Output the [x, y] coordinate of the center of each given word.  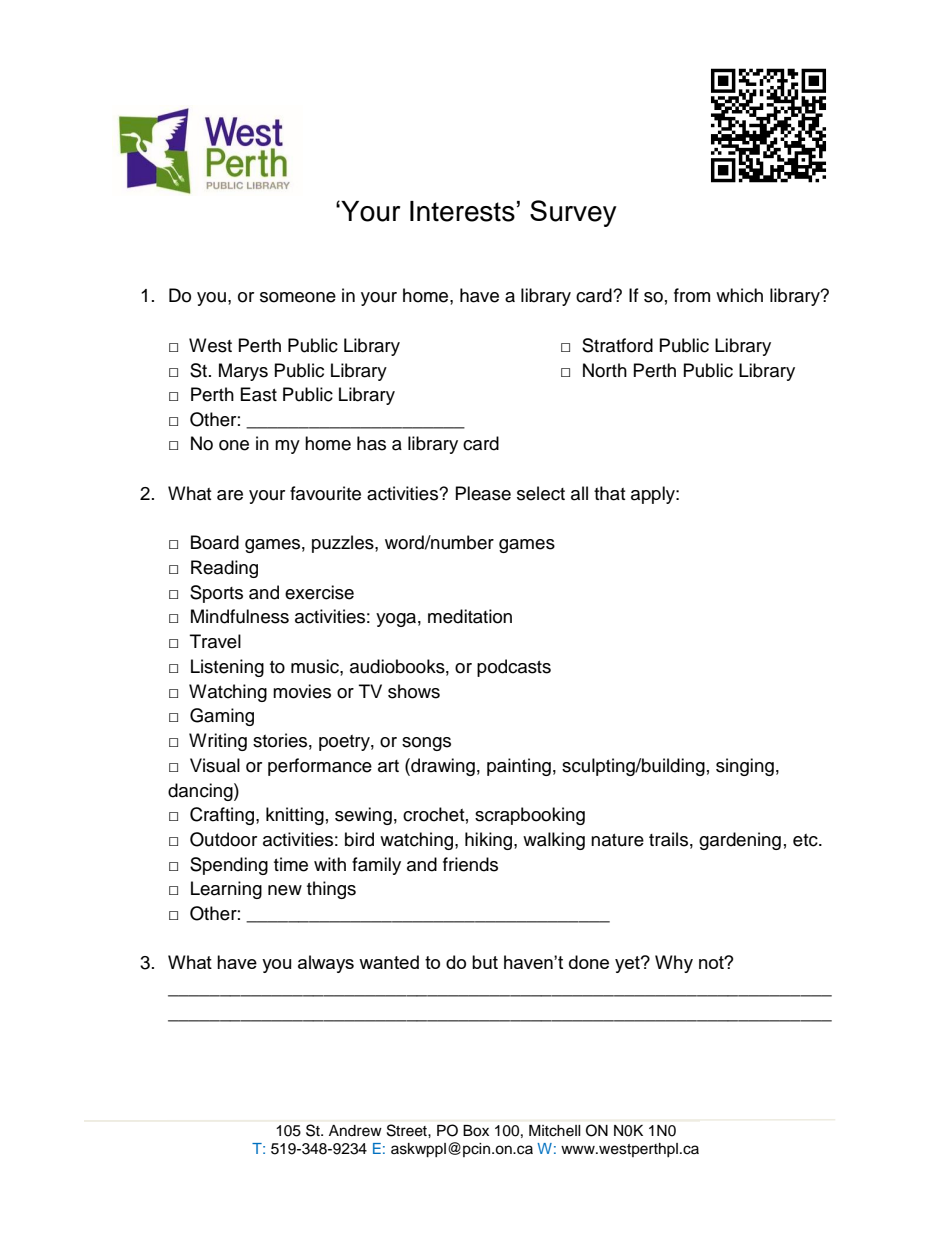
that [609, 493]
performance [320, 767]
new [285, 890]
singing [745, 767]
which [739, 295]
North [605, 370]
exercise [319, 592]
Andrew [355, 1130]
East [259, 394]
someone [298, 297]
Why [674, 964]
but [485, 962]
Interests [462, 211]
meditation [470, 616]
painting [519, 767]
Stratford [617, 345]
